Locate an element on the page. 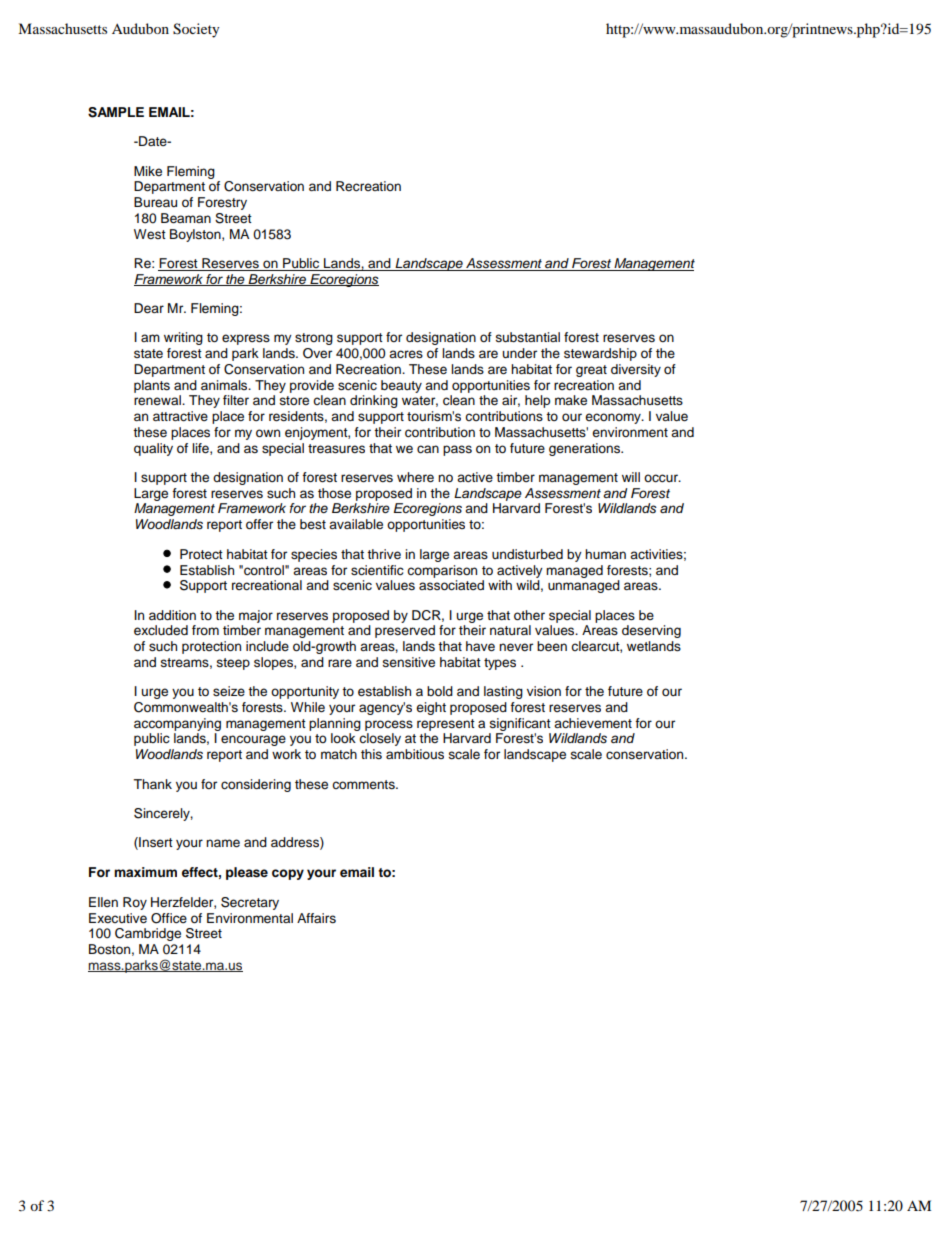 The width and height of the image is (952, 1233). West is located at coordinates (150, 234).
